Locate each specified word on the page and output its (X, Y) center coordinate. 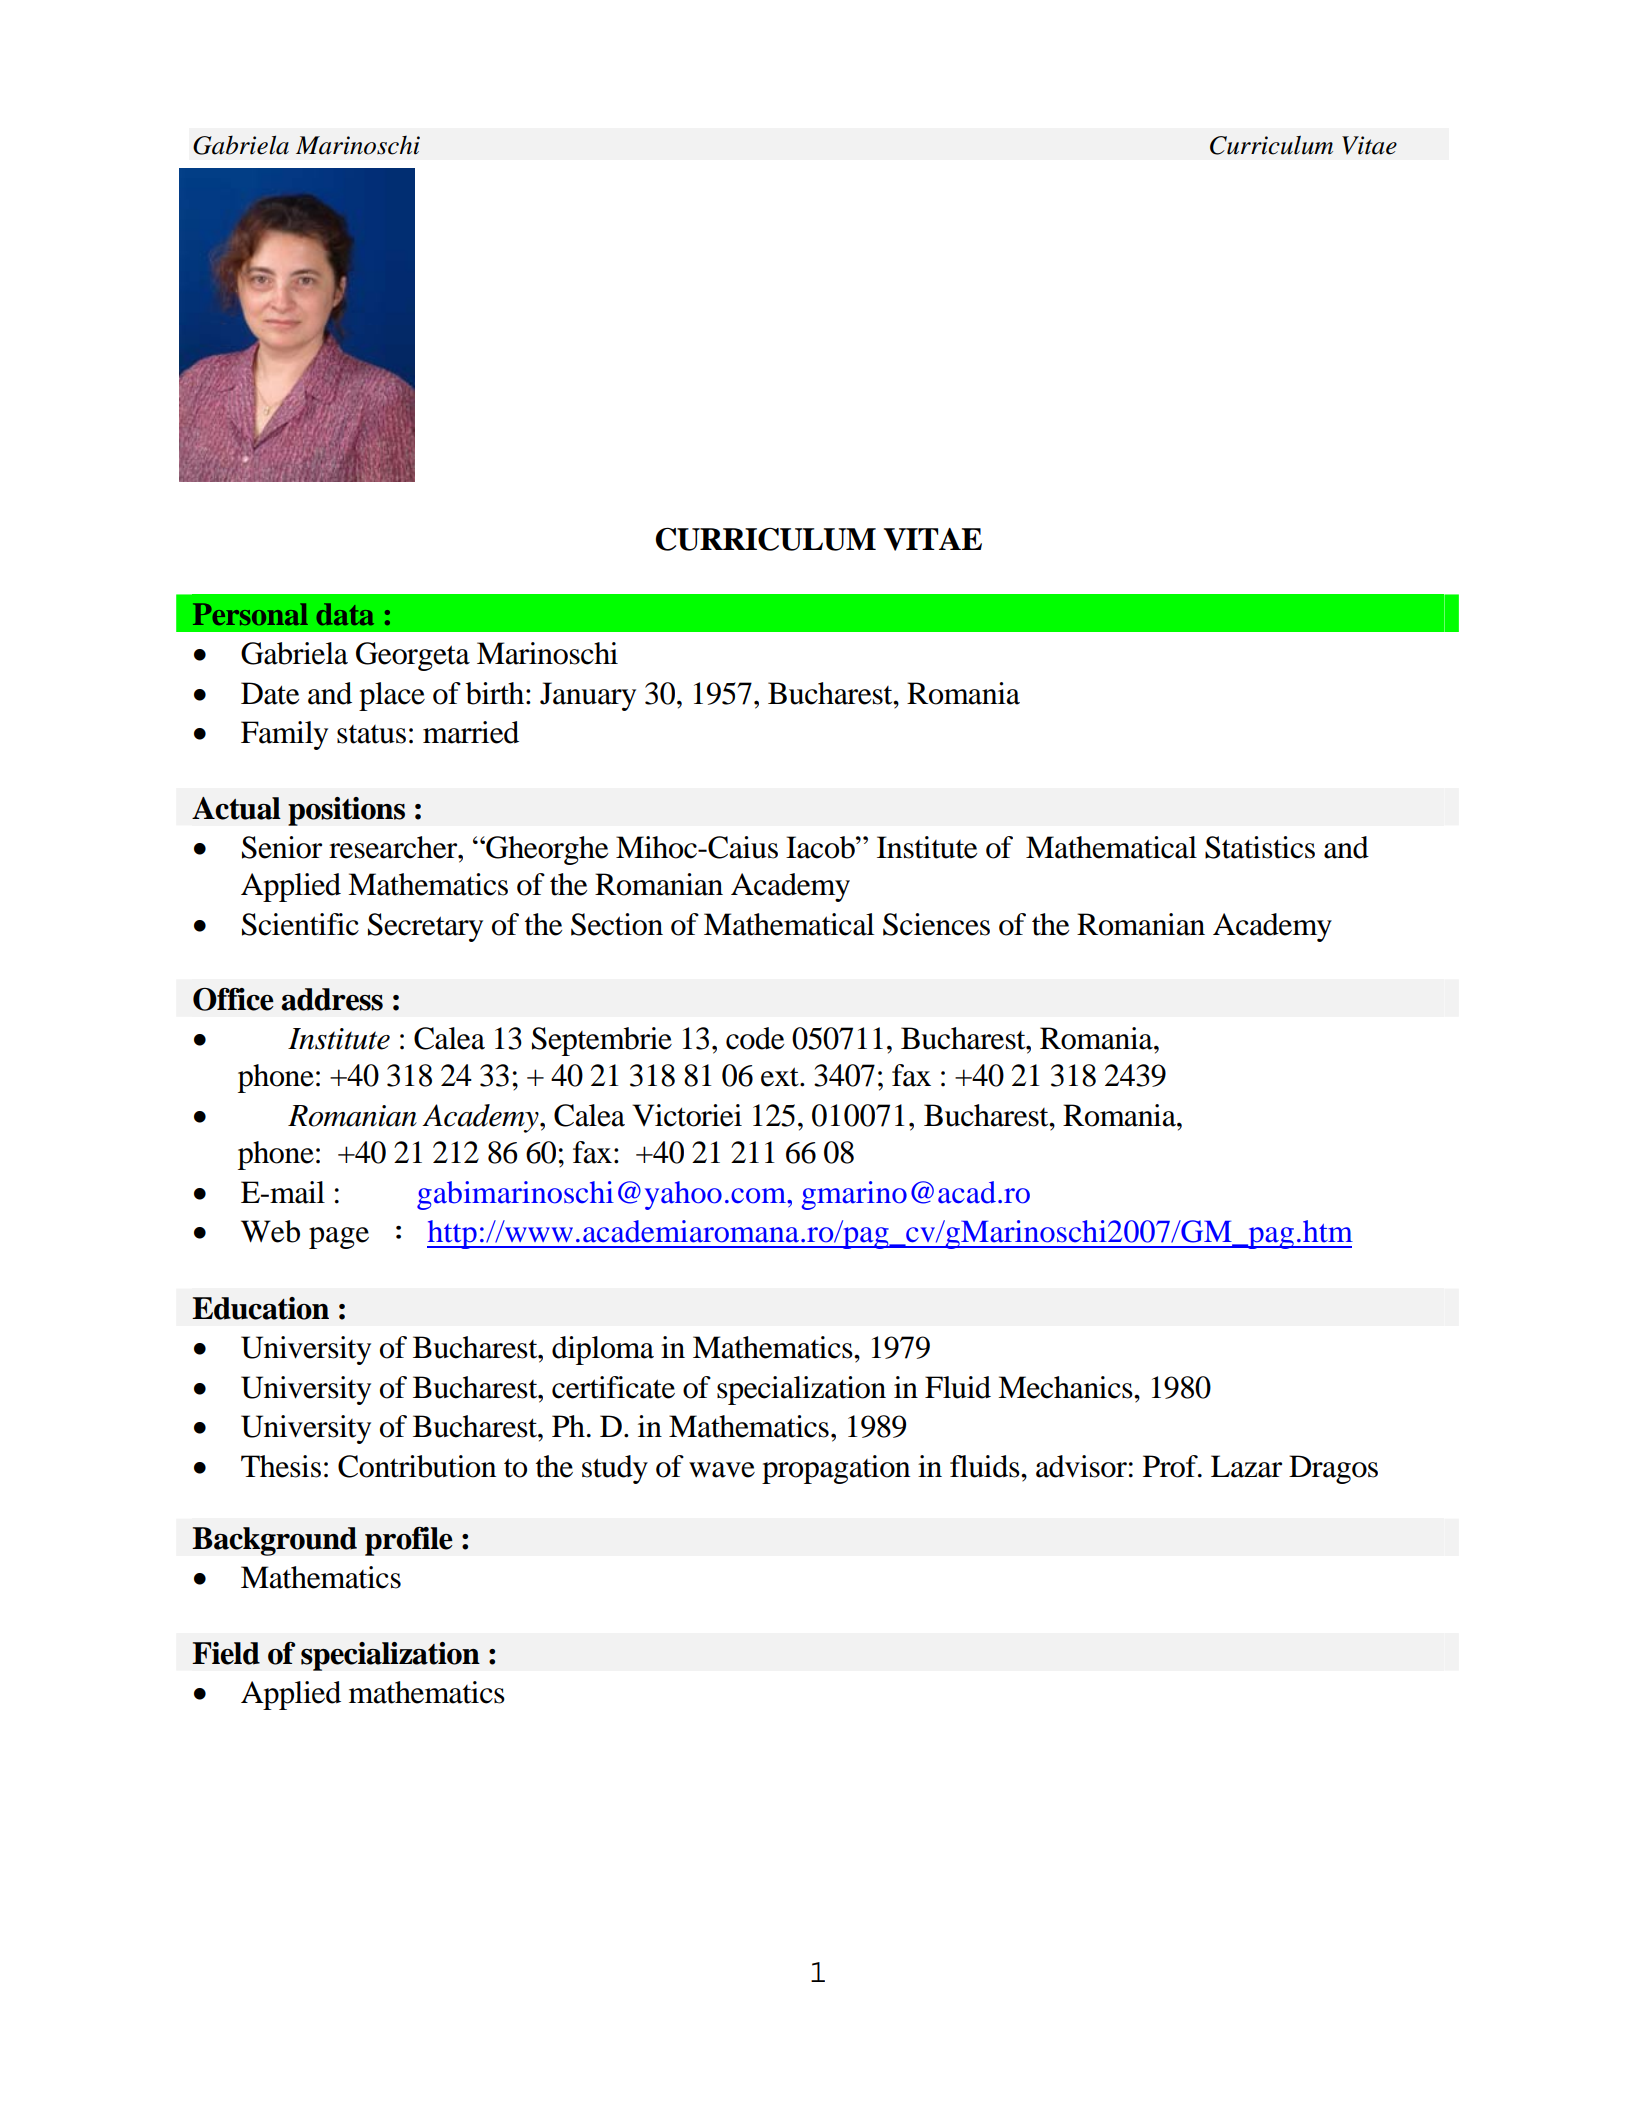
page (339, 1238)
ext (781, 1077)
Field (226, 1653)
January (588, 696)
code (755, 1038)
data (345, 614)
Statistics (1260, 847)
